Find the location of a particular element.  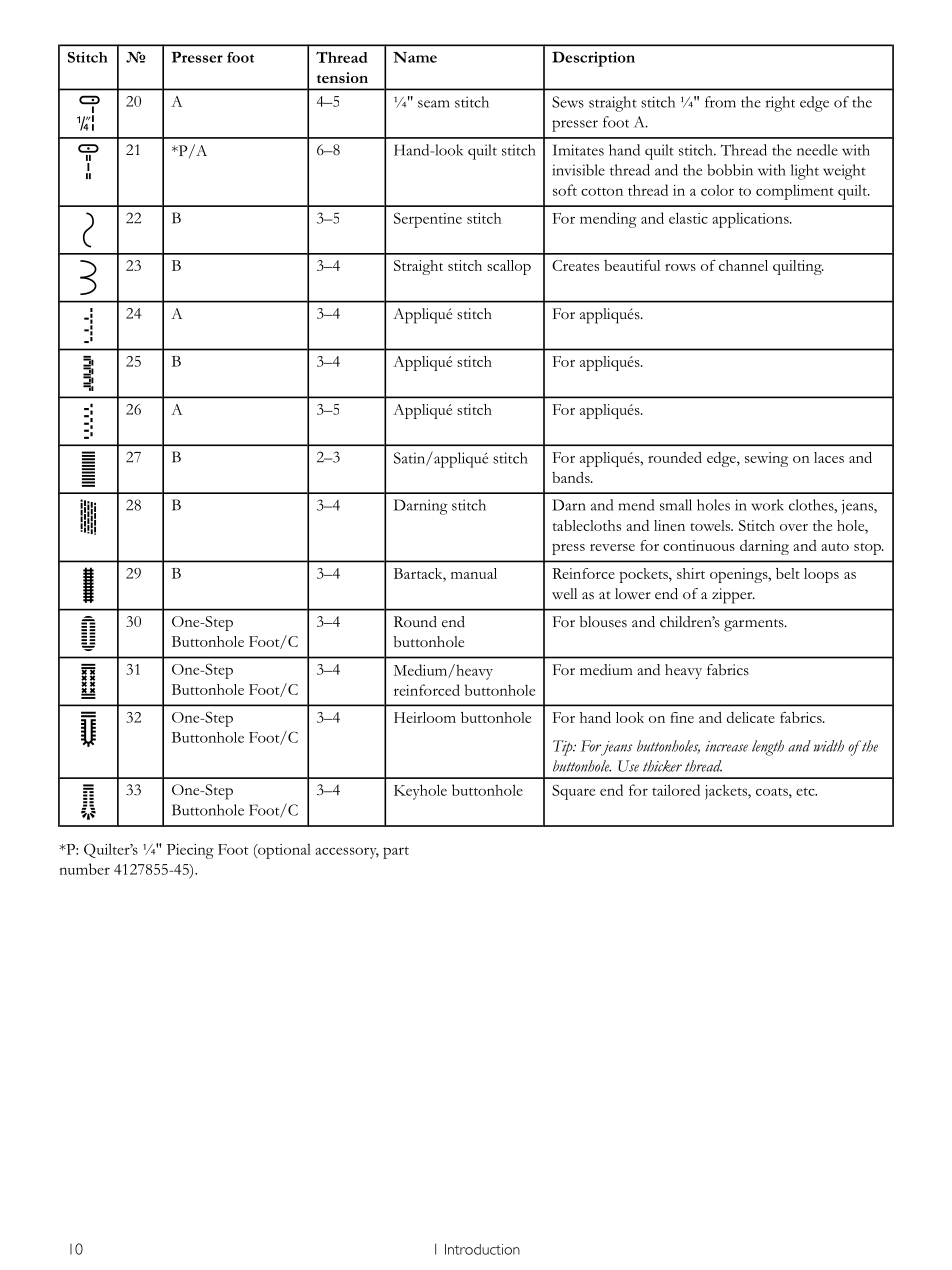

length is located at coordinates (768, 748).
